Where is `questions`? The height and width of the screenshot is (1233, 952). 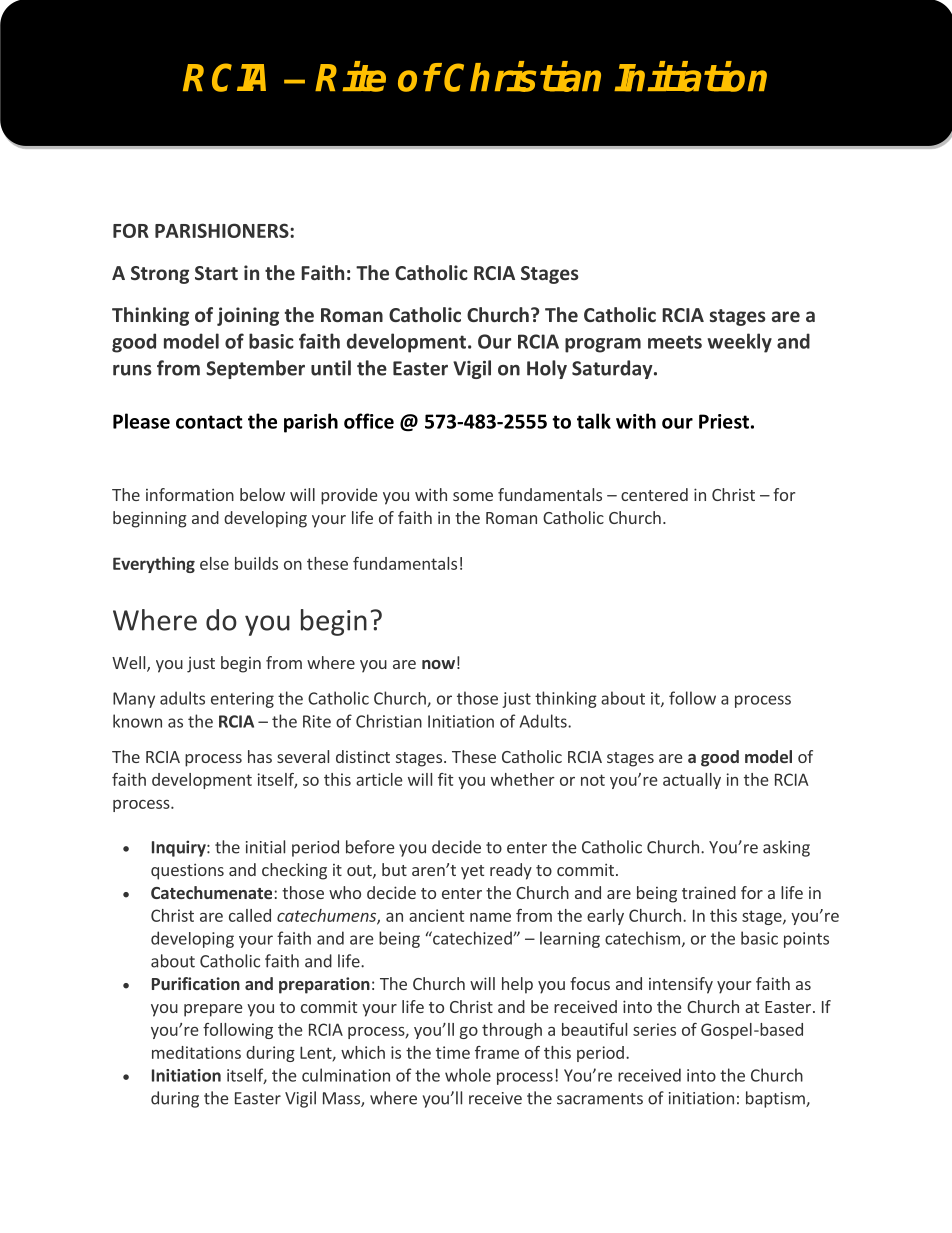 questions is located at coordinates (187, 871).
